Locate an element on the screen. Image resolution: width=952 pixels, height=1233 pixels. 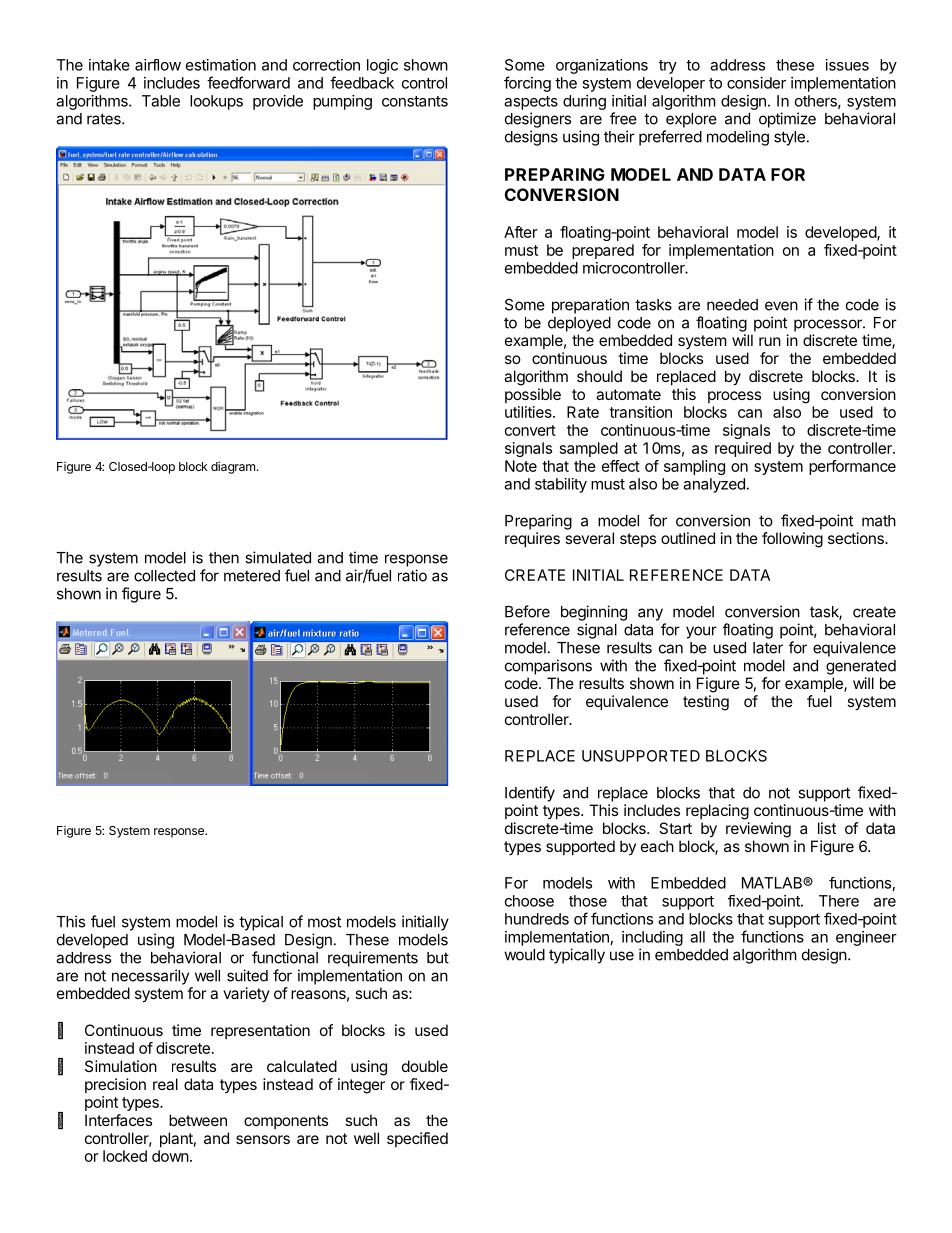
aspects is located at coordinates (531, 103).
